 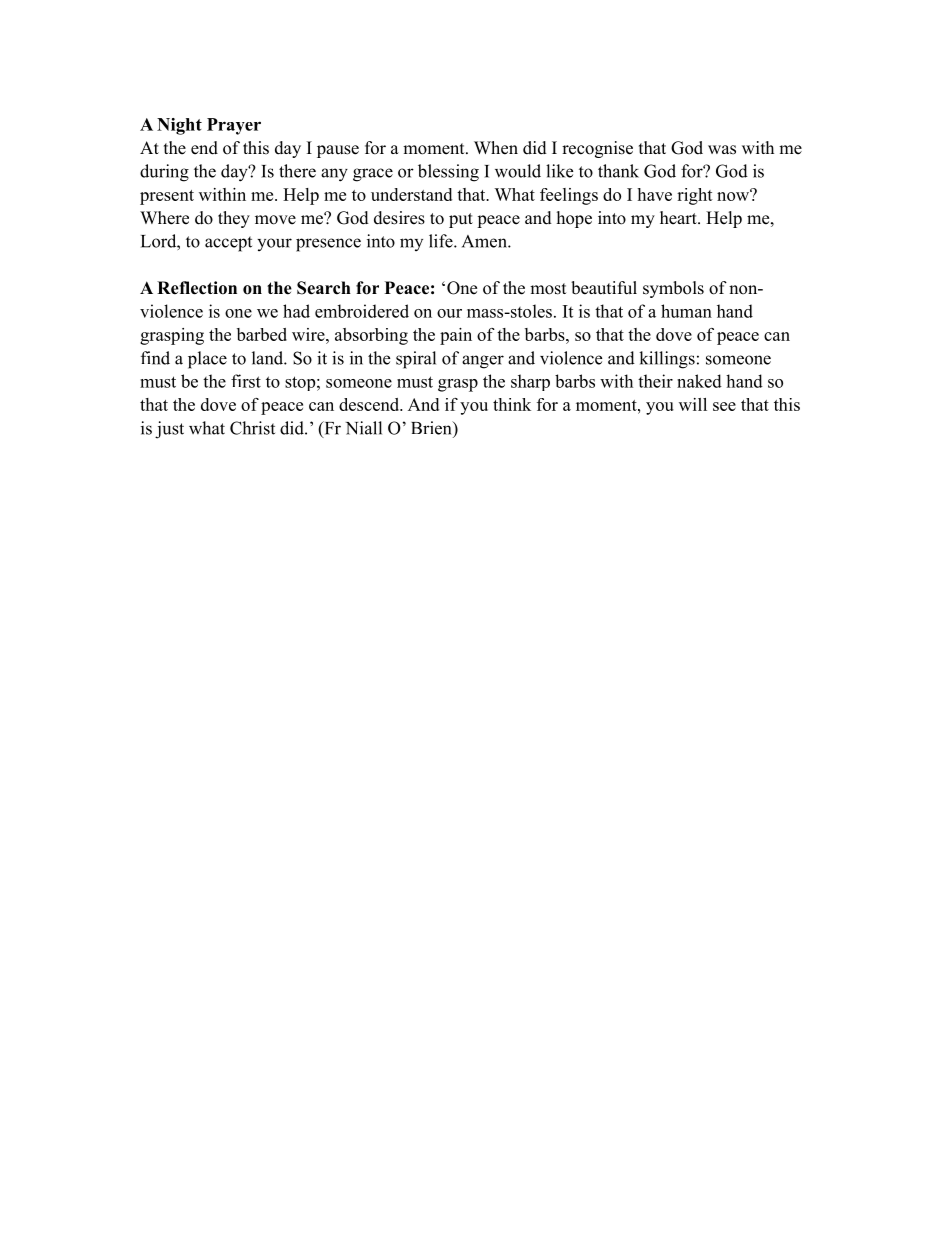 What do you see at coordinates (673, 289) in the screenshot?
I see `symbols` at bounding box center [673, 289].
